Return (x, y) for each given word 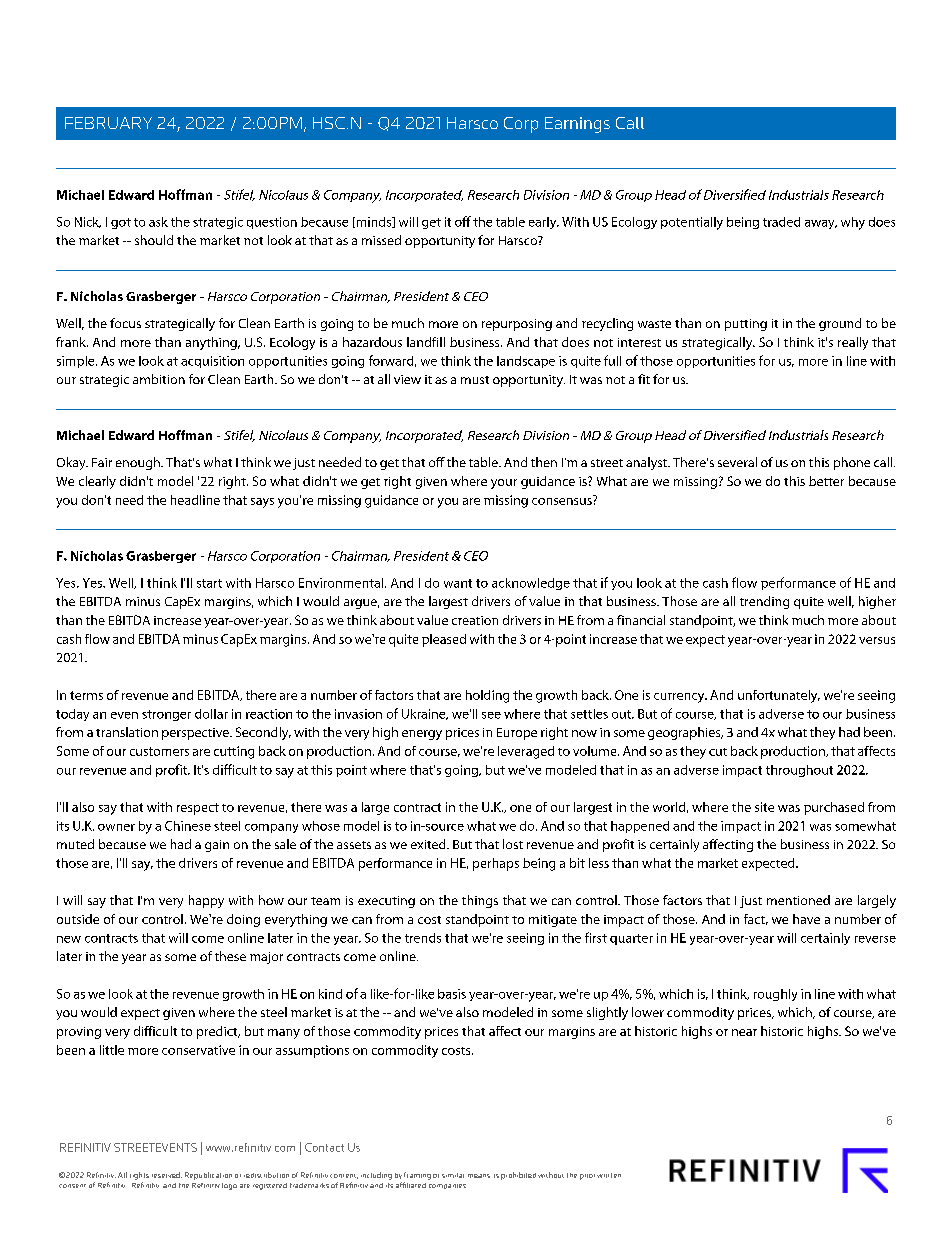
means (479, 1176)
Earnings (577, 125)
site (764, 807)
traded (781, 222)
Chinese (188, 826)
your (504, 484)
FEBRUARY (108, 123)
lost (513, 844)
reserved (167, 1175)
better (826, 481)
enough (139, 463)
